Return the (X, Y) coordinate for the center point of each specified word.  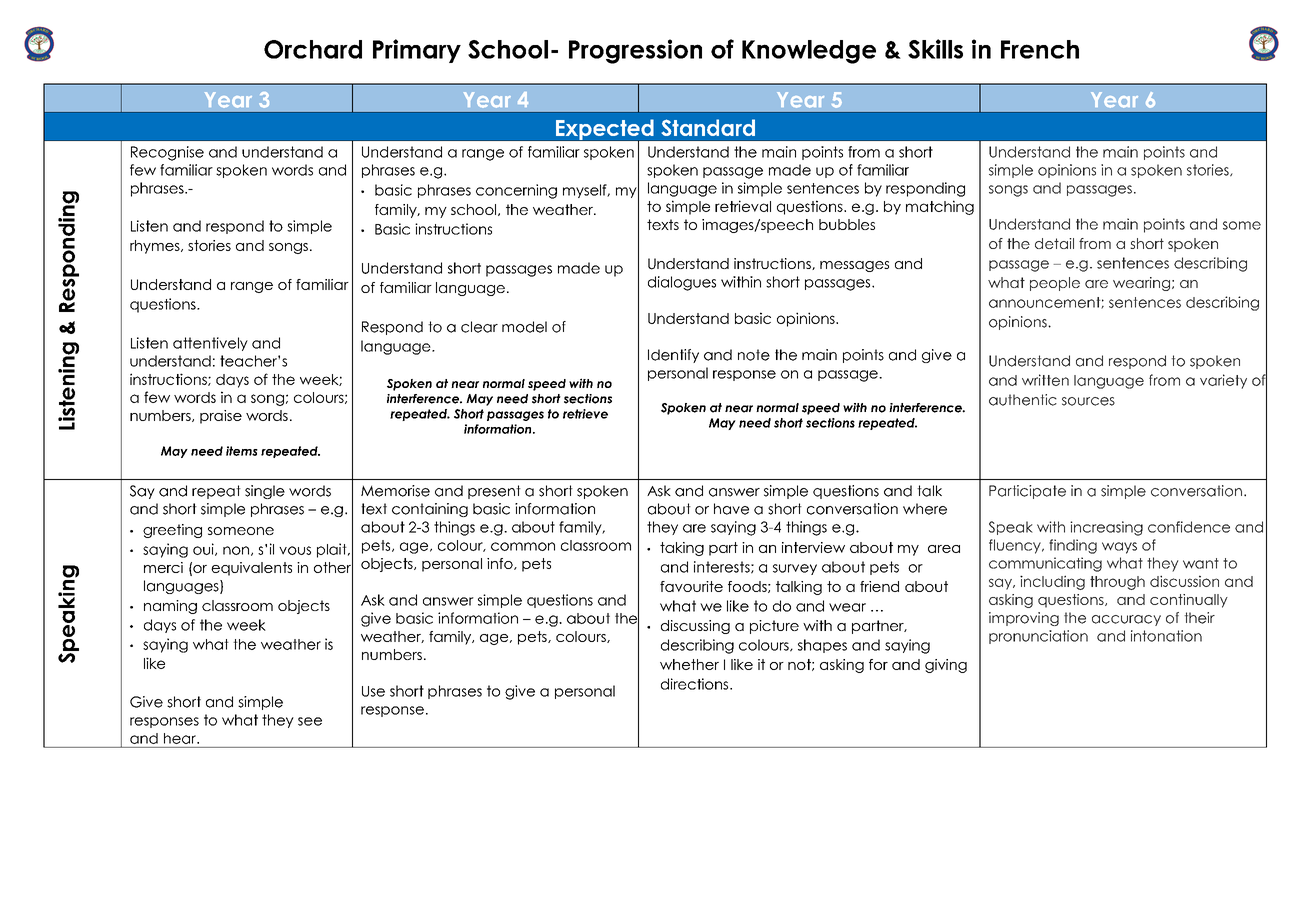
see (310, 721)
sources (1088, 401)
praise (221, 417)
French (1040, 49)
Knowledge (809, 52)
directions (696, 684)
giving (946, 666)
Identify (673, 356)
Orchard (313, 49)
